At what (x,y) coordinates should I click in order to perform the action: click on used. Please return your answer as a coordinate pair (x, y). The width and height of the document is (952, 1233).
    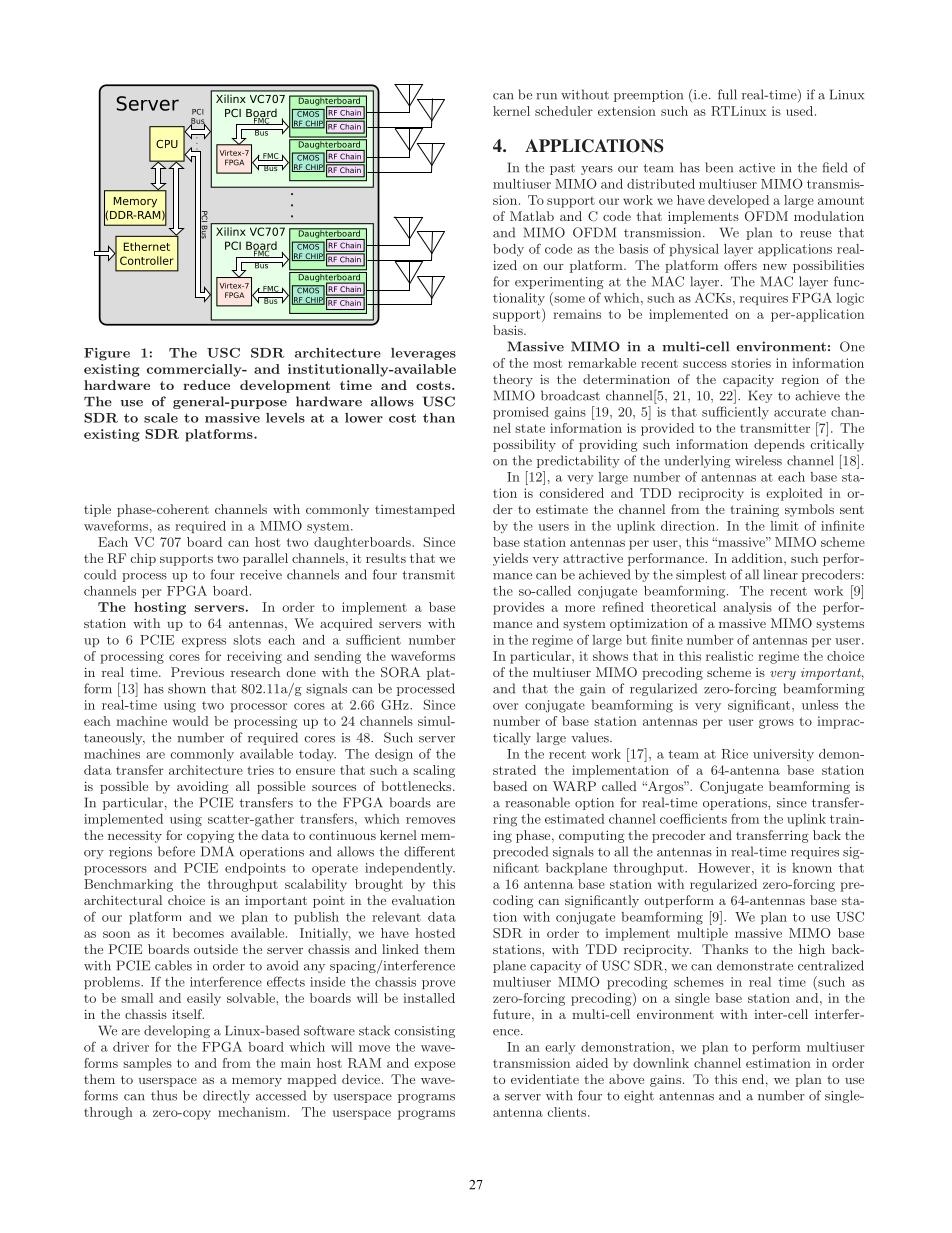
    Looking at the image, I should click on (801, 111).
